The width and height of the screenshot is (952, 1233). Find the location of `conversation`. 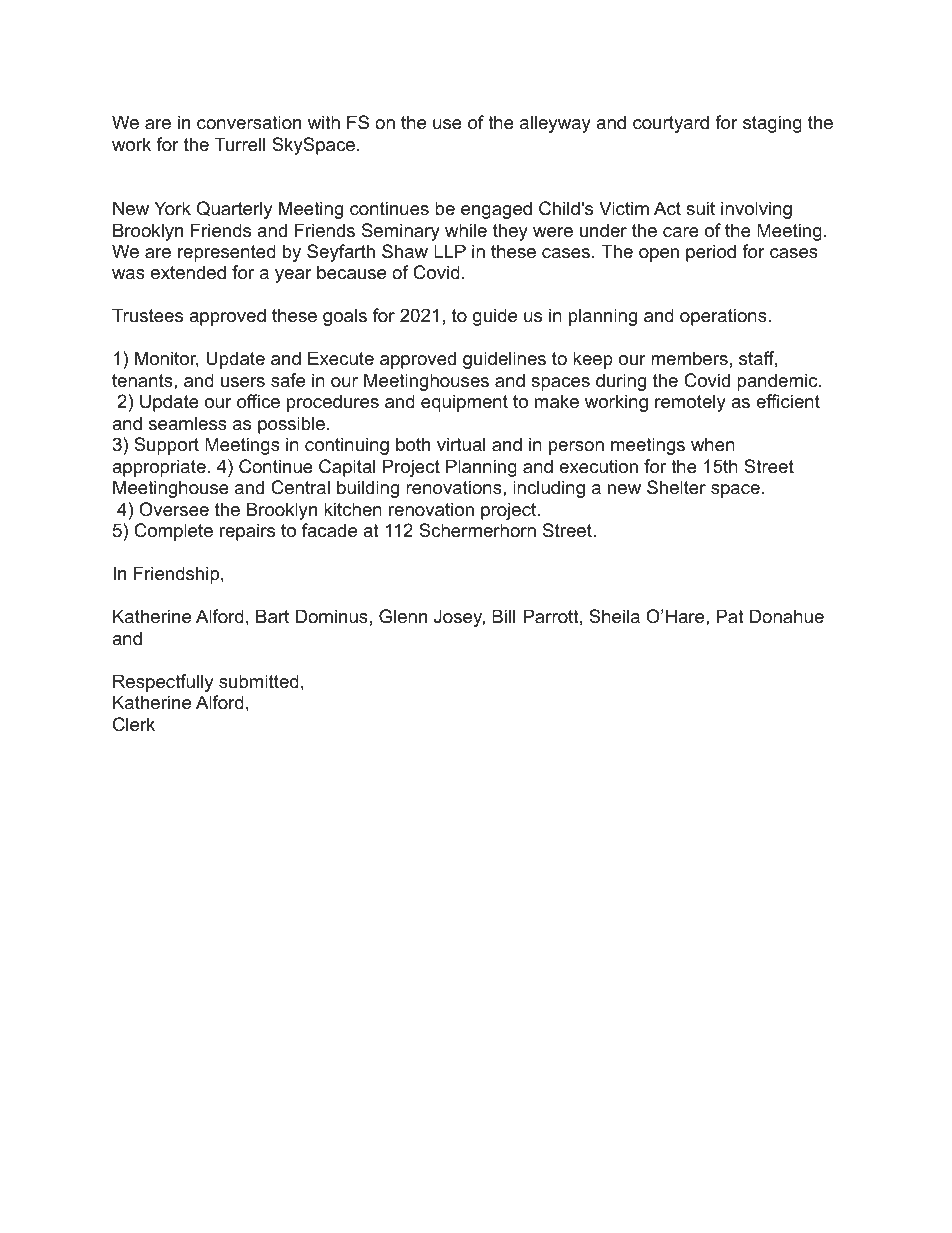

conversation is located at coordinates (249, 122).
